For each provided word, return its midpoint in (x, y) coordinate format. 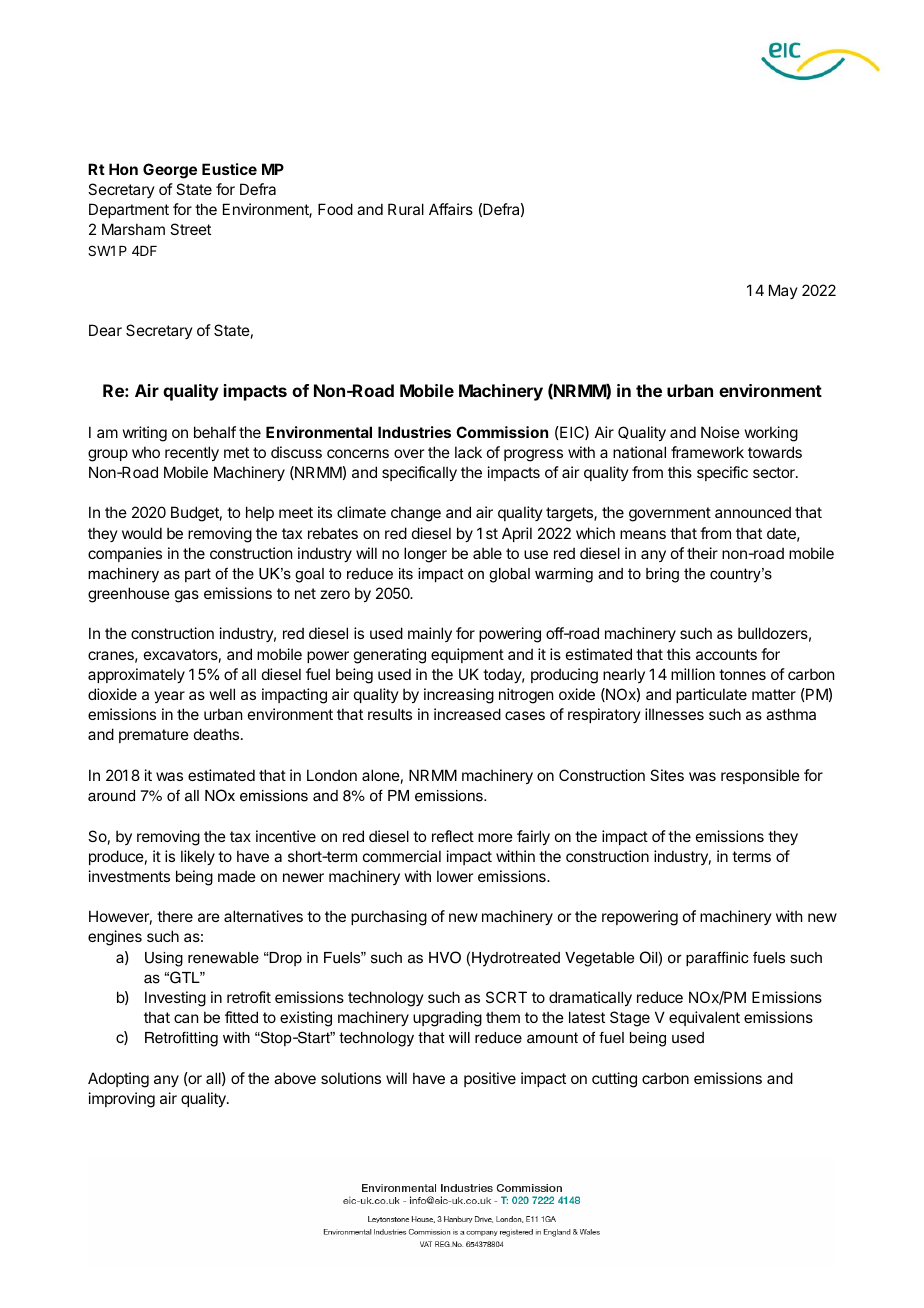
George (170, 171)
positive (490, 1079)
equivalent (704, 1018)
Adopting (118, 1080)
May (783, 291)
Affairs (451, 209)
